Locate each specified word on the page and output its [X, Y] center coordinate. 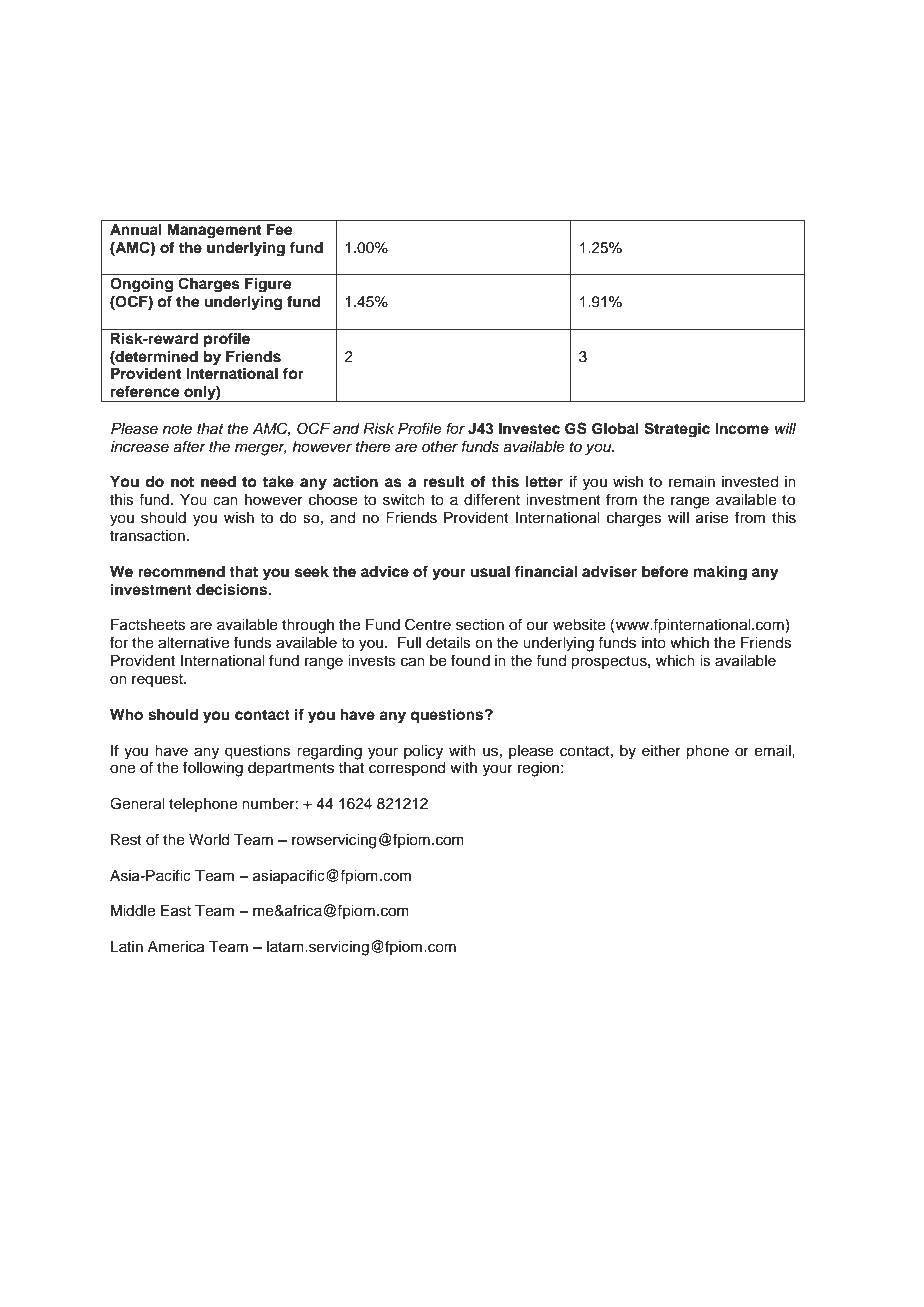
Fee [280, 230]
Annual [136, 230]
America [176, 947]
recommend [181, 572]
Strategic [677, 430]
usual [490, 572]
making [720, 573]
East [176, 911]
